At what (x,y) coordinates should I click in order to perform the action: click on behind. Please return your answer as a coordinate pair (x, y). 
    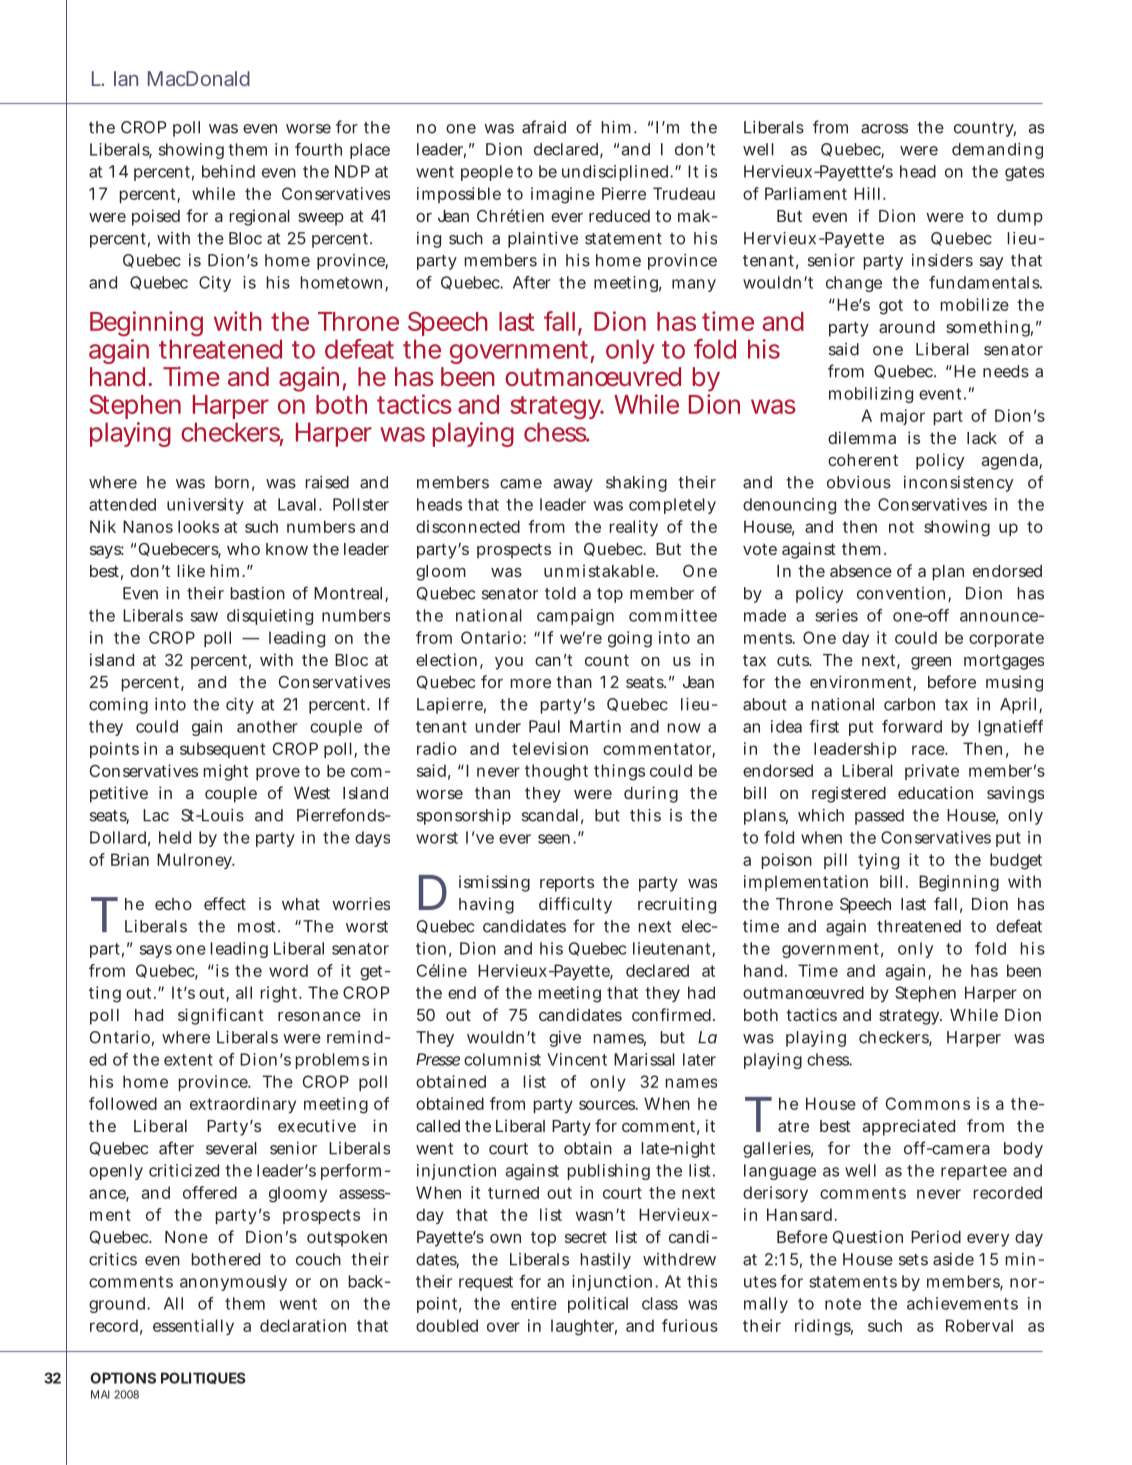
    Looking at the image, I should click on (228, 171).
